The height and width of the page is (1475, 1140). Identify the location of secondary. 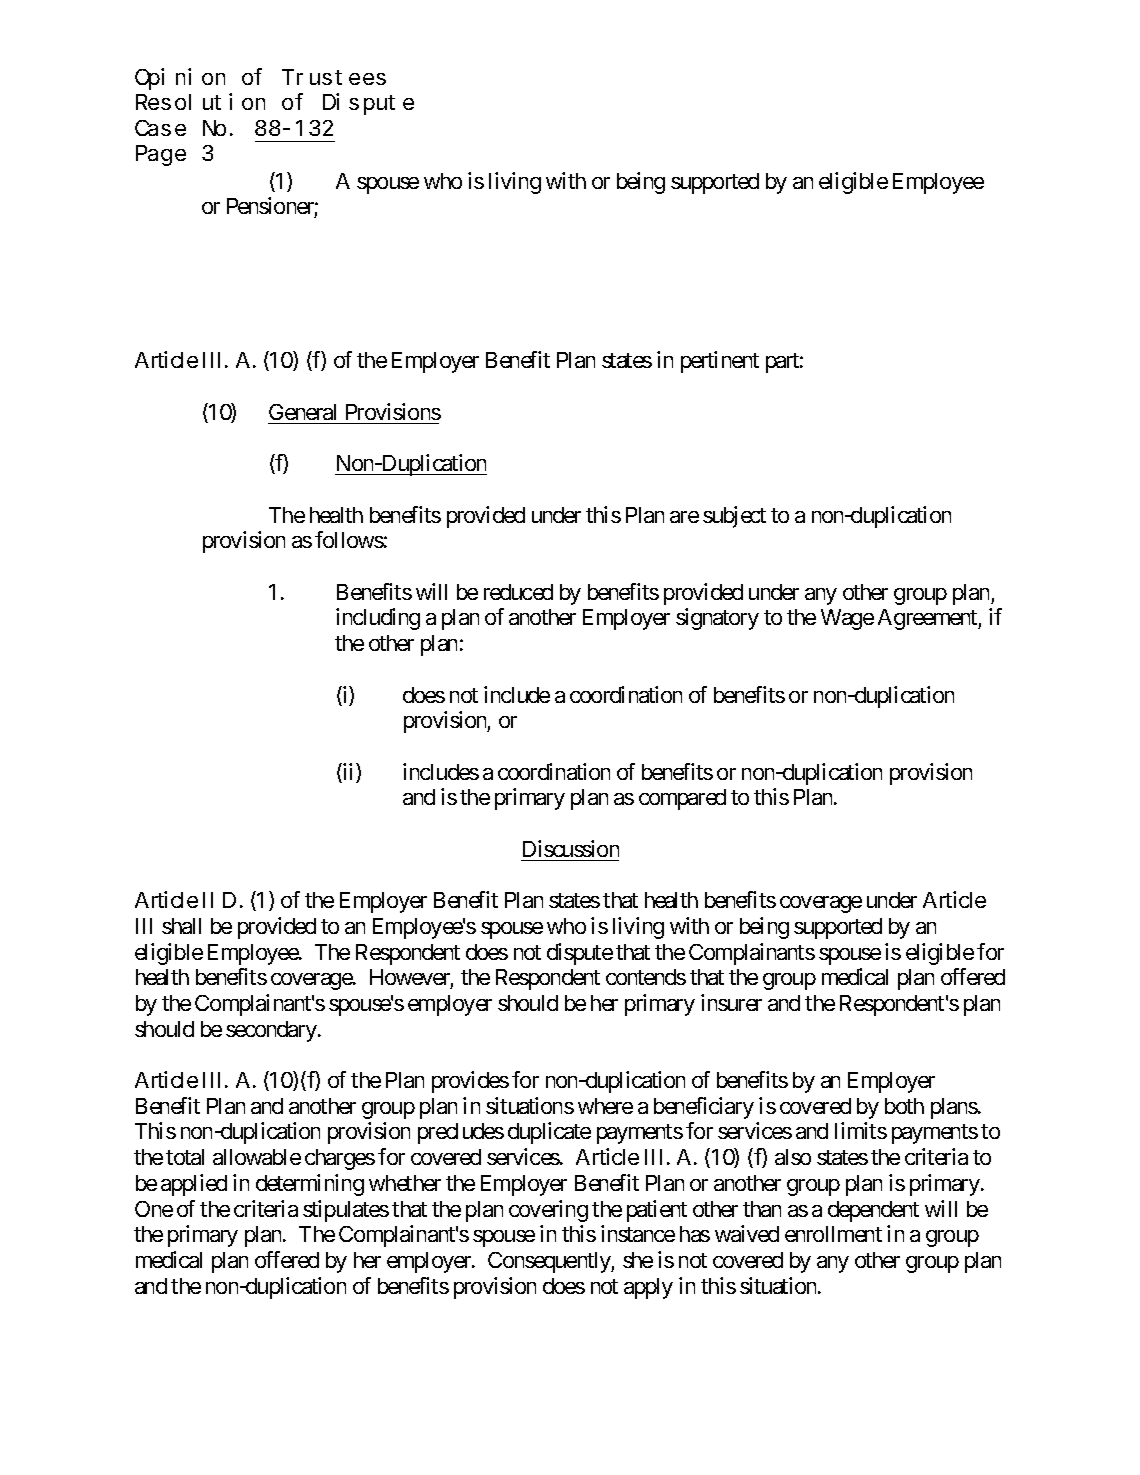
(271, 1031).
